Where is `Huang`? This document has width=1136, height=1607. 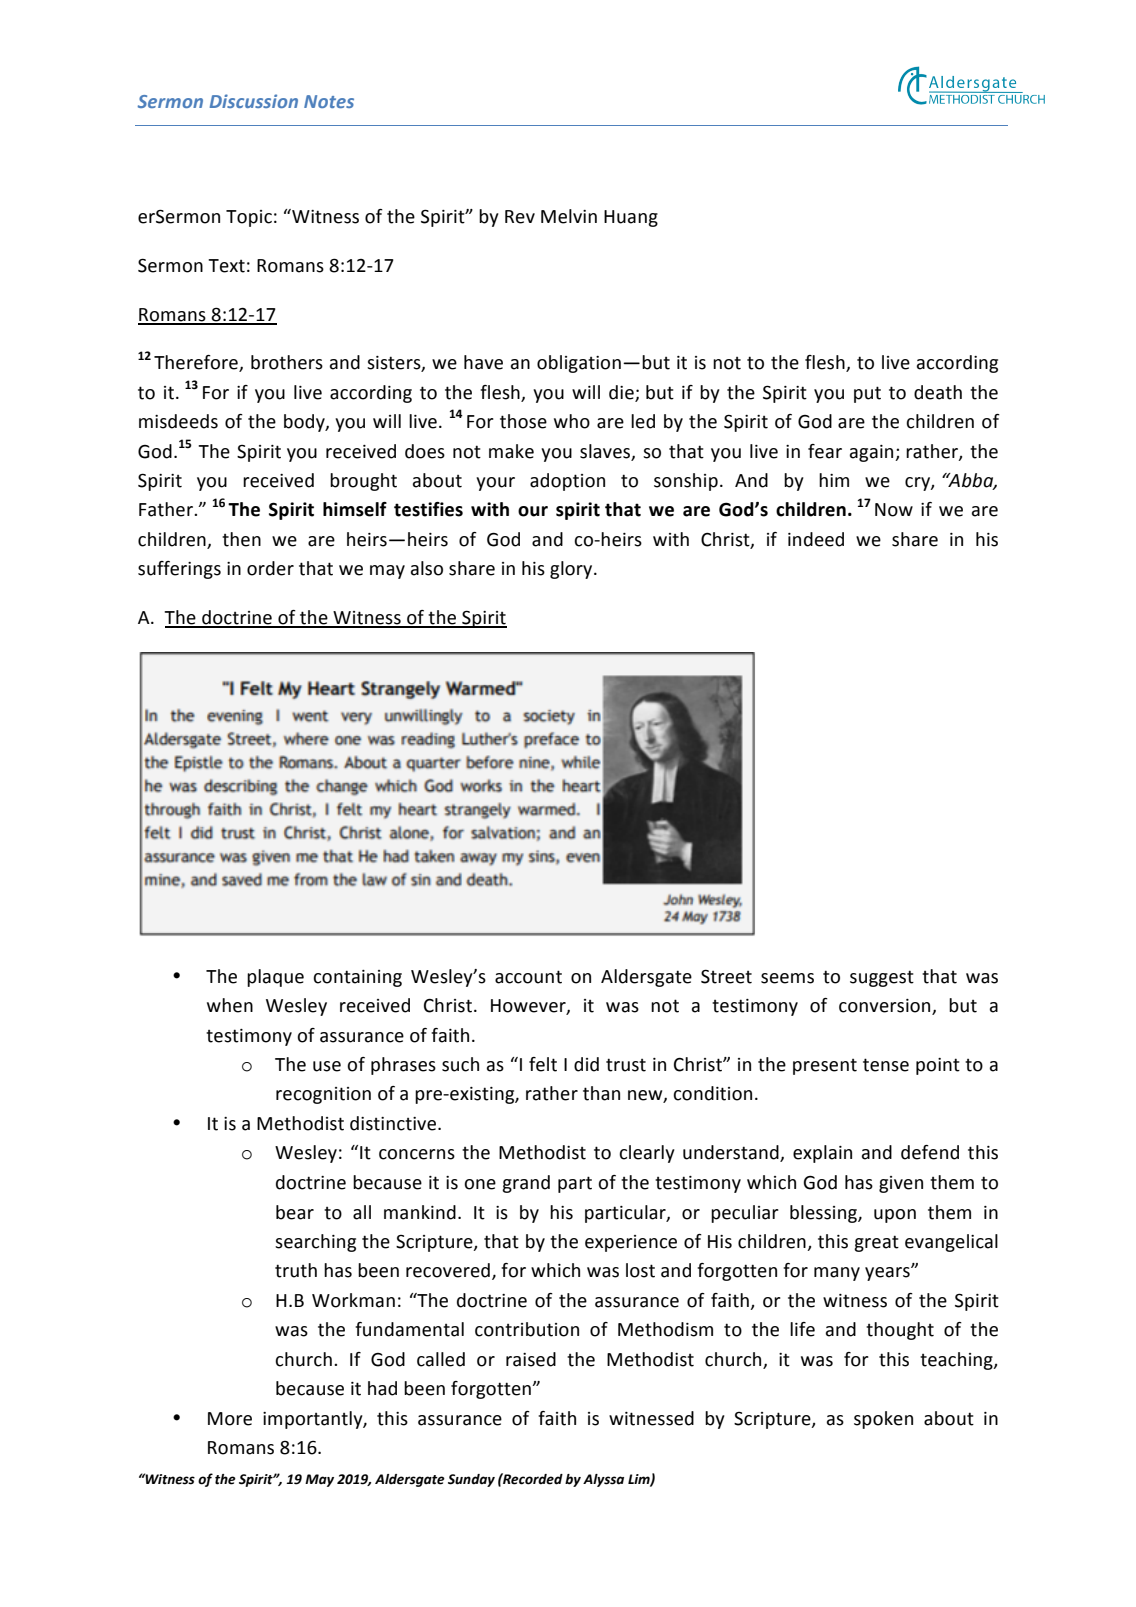
Huang is located at coordinates (631, 218).
